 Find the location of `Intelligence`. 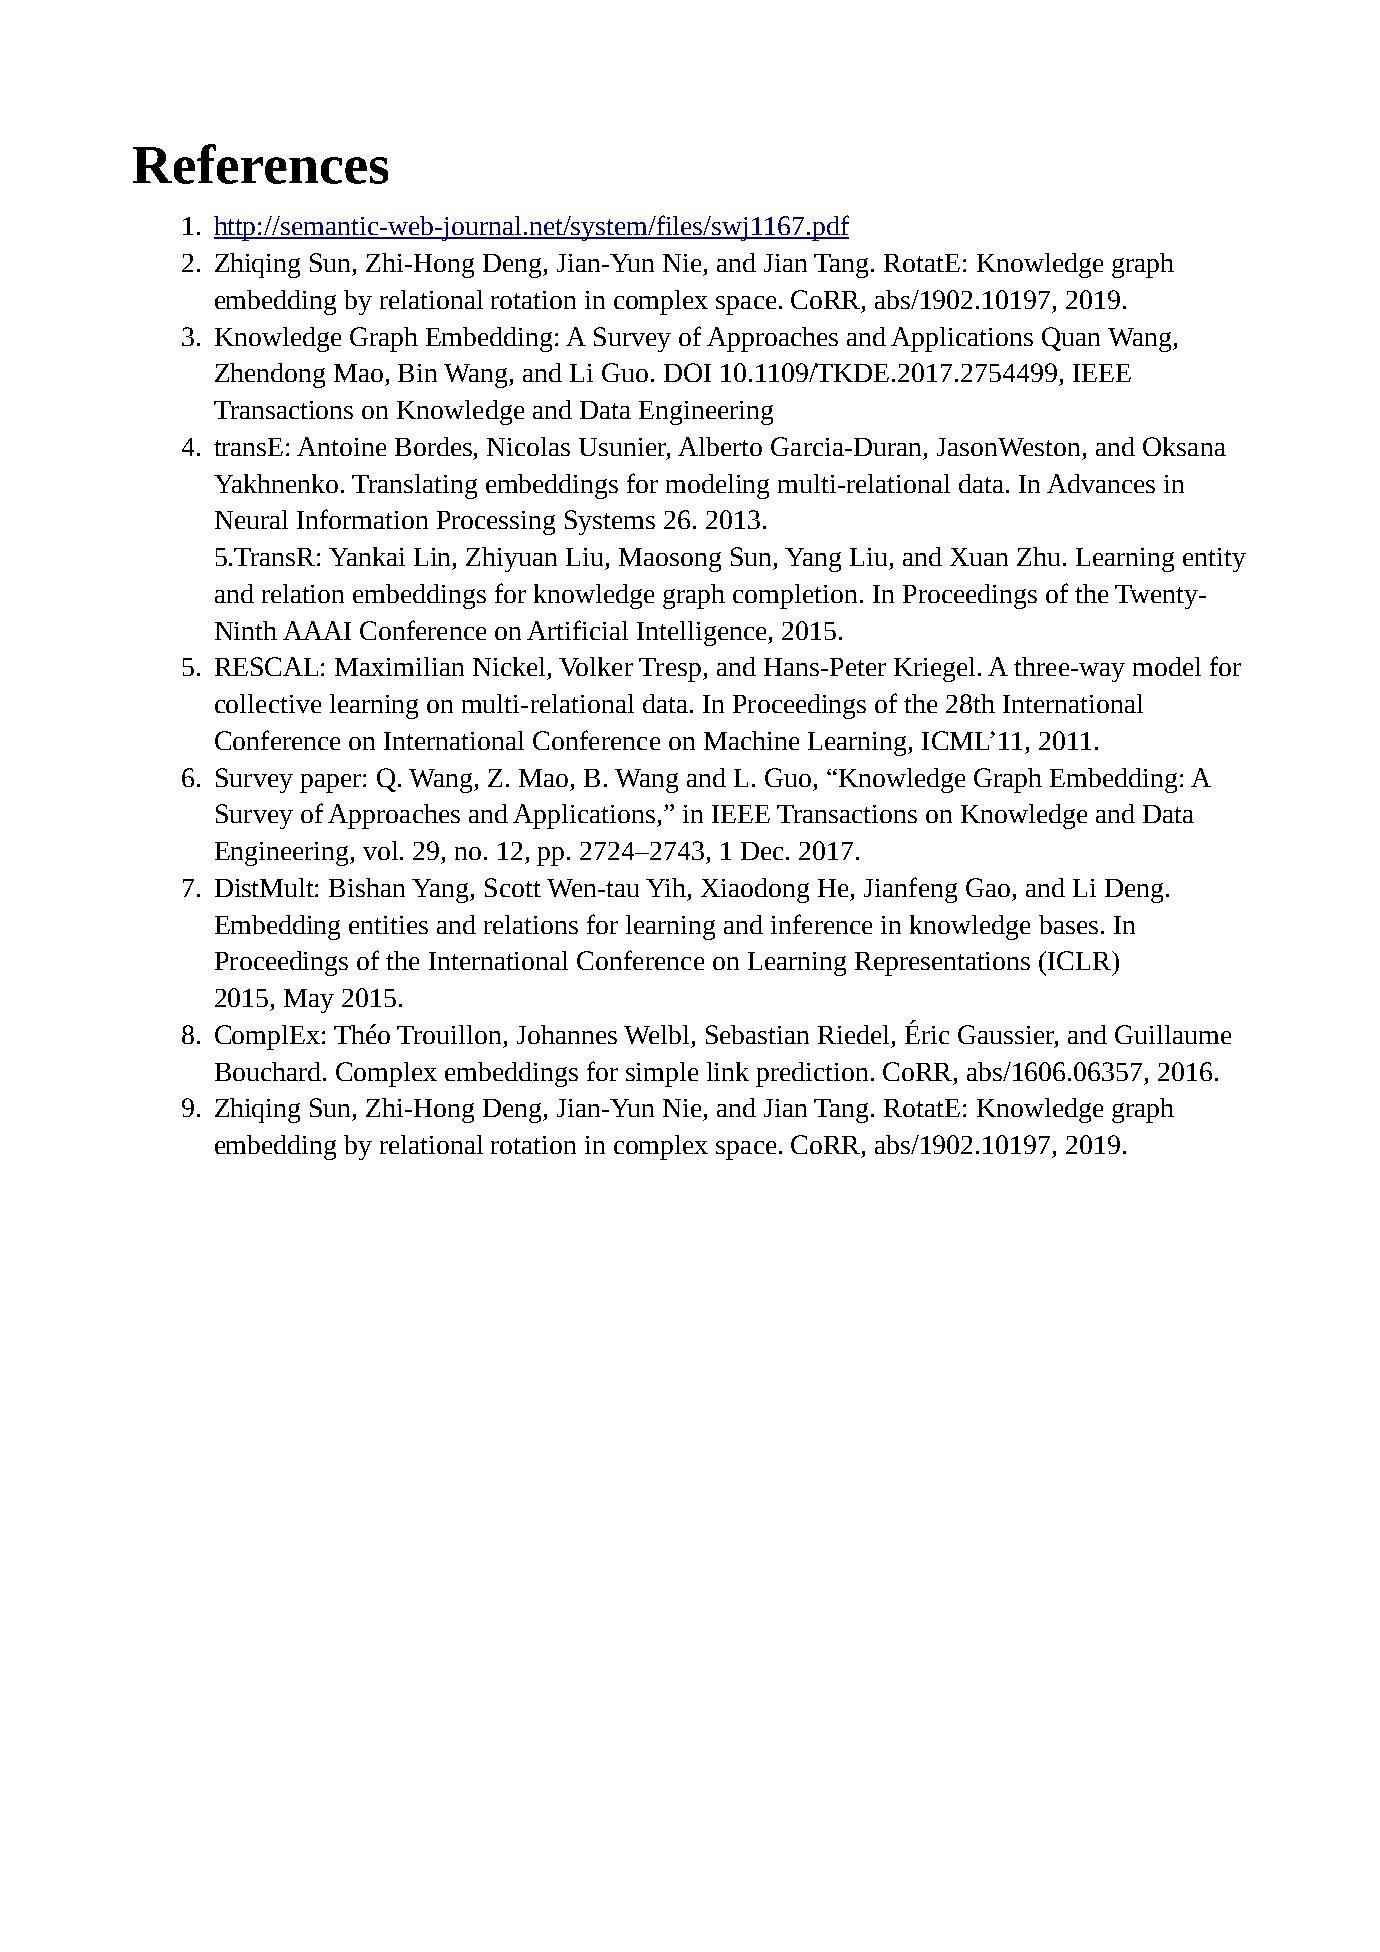

Intelligence is located at coordinates (703, 633).
